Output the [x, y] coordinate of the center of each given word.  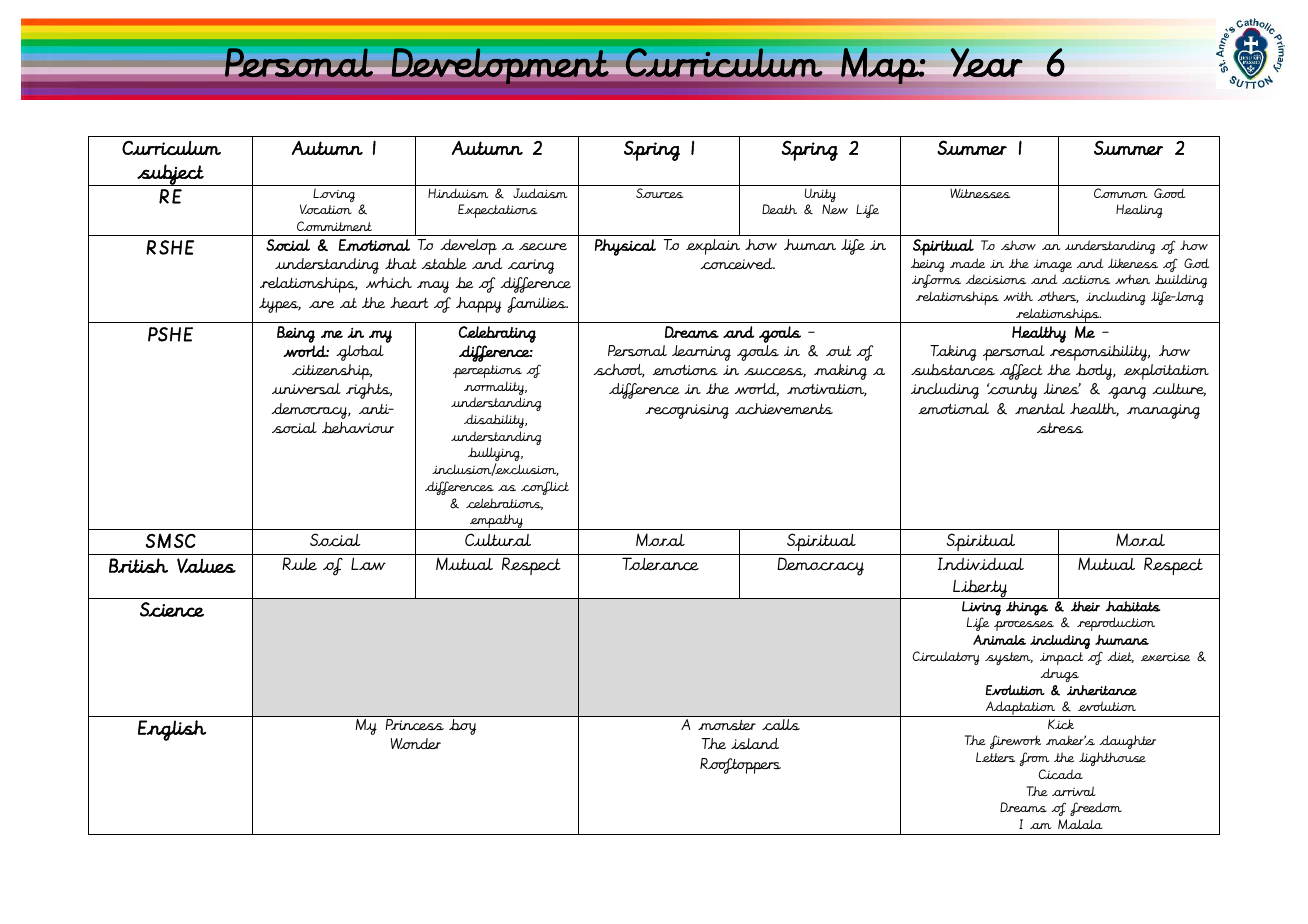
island [755, 743]
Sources [659, 193]
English [172, 730]
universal [306, 388]
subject [170, 175]
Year [986, 62]
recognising [687, 411]
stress [1060, 428]
